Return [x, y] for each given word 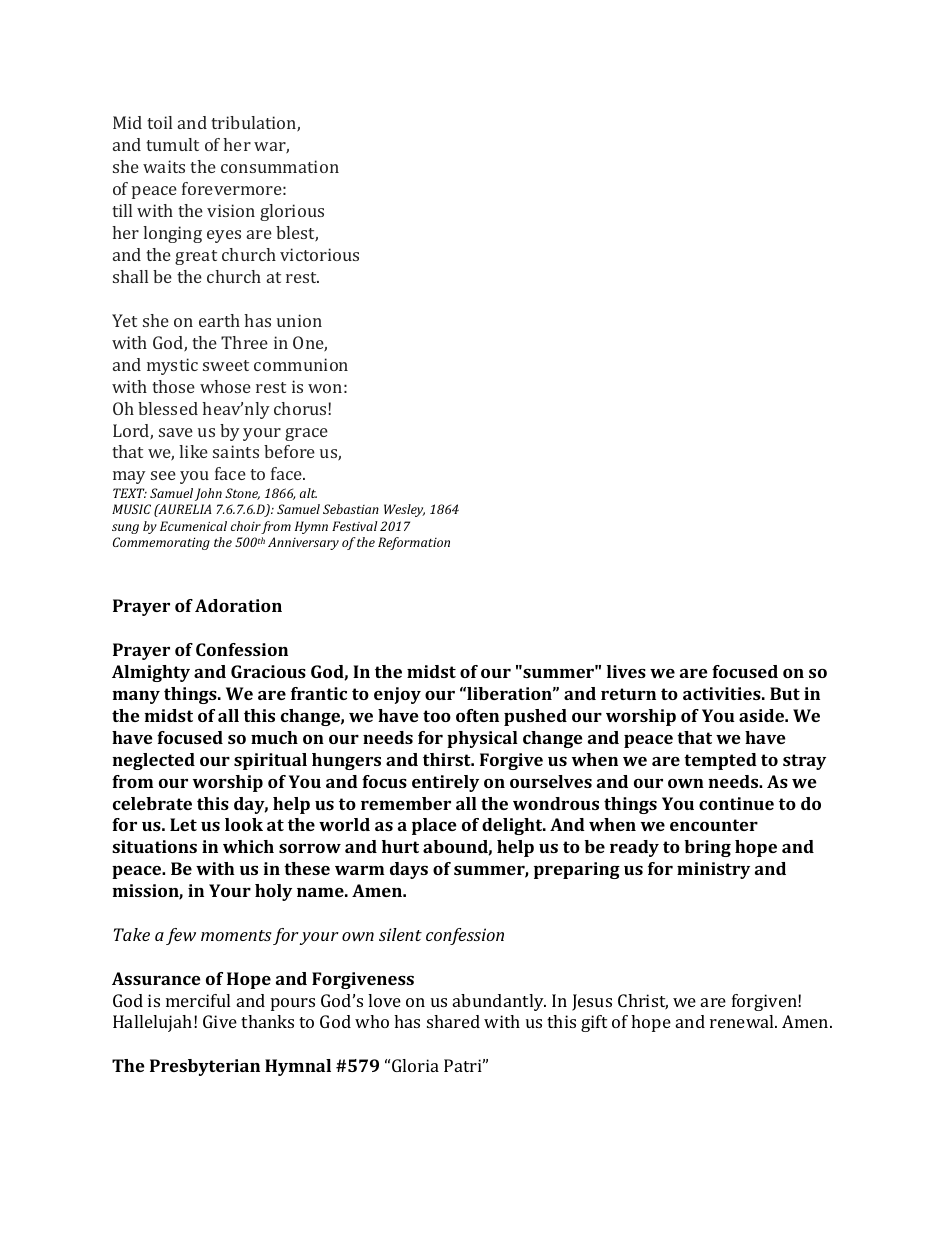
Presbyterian [205, 1067]
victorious [319, 254]
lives [626, 671]
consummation [280, 166]
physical [482, 739]
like [193, 451]
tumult [172, 144]
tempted [720, 761]
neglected [153, 761]
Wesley [404, 510]
